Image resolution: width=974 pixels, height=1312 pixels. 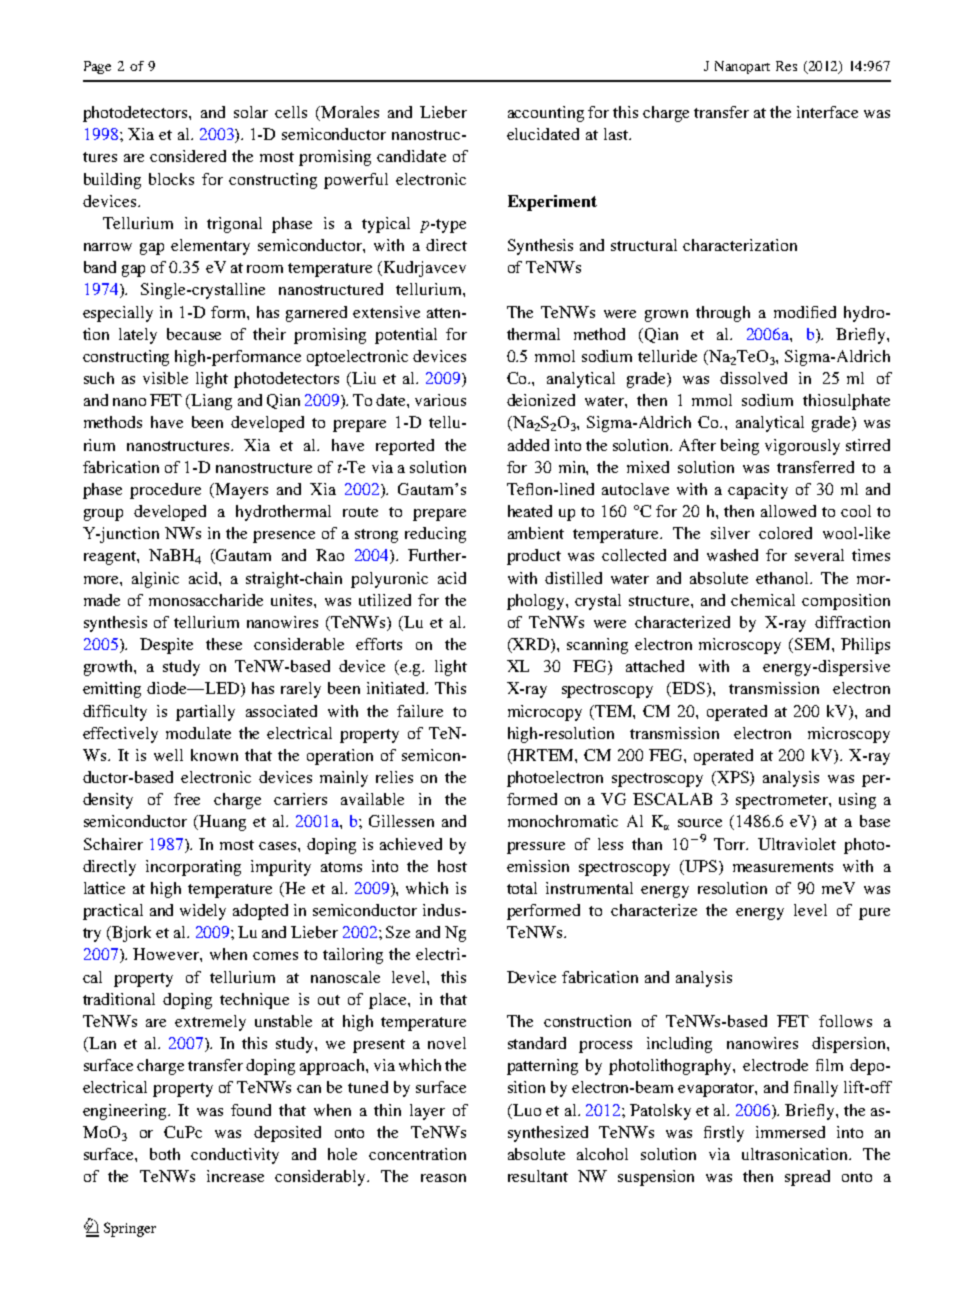 I want to click on Luo, so click(x=526, y=1110).
